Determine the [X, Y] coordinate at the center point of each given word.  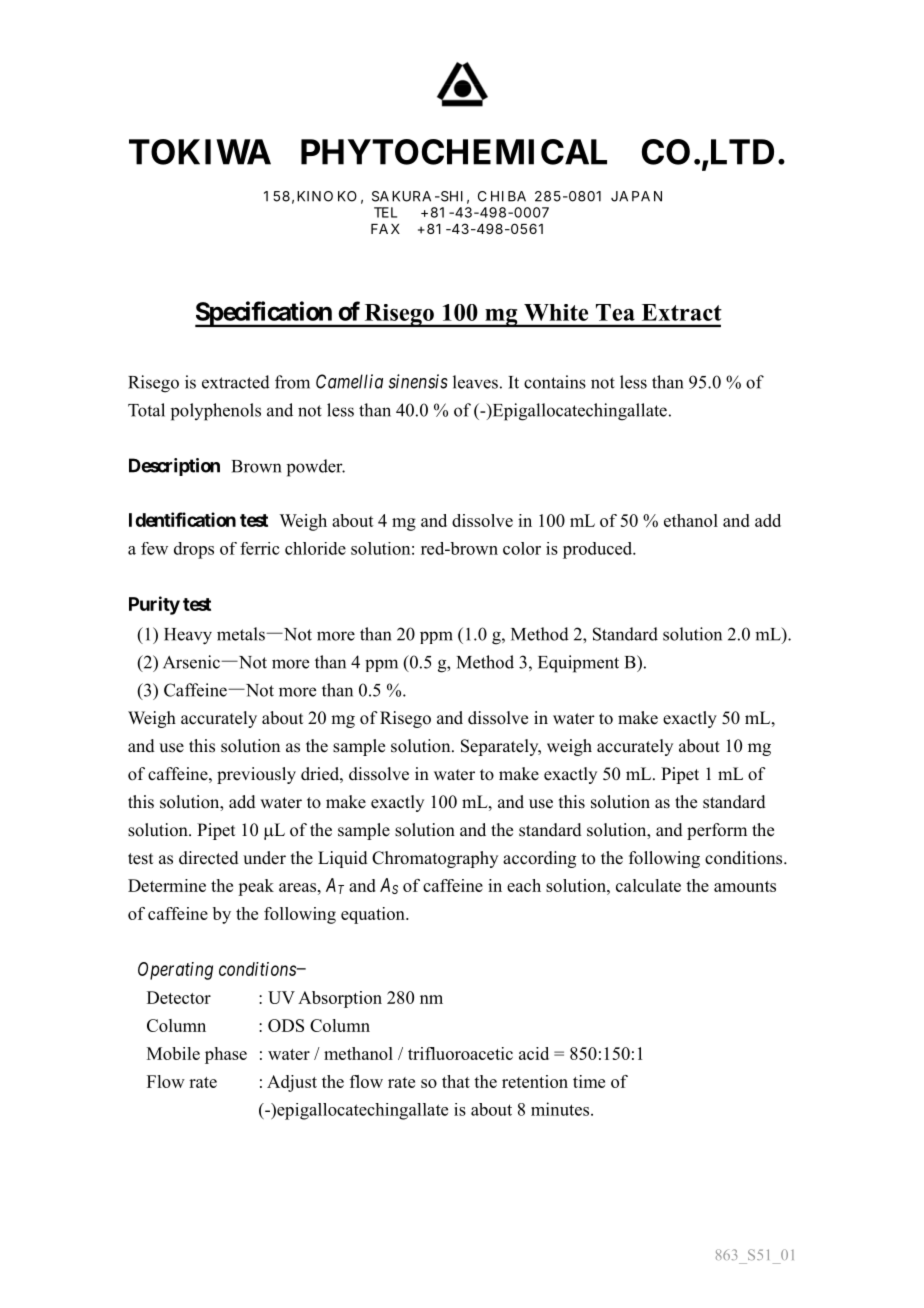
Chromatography [435, 859]
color [522, 548]
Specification [264, 314]
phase [226, 1055]
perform [717, 831]
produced [599, 550]
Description [174, 467]
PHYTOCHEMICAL [454, 152]
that [456, 1081]
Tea [615, 312]
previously [256, 775]
